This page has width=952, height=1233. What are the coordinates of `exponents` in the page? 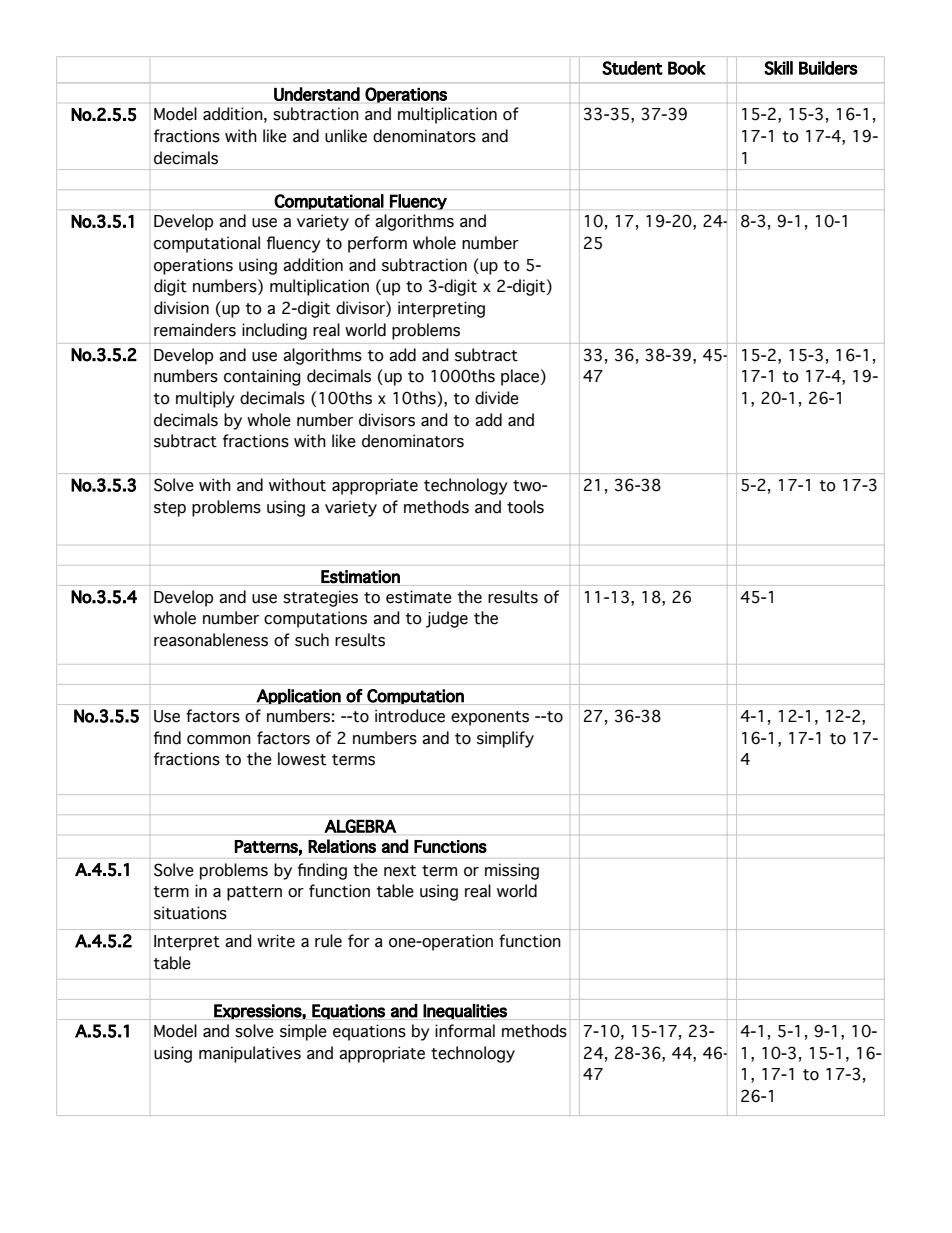 It's located at (490, 718).
